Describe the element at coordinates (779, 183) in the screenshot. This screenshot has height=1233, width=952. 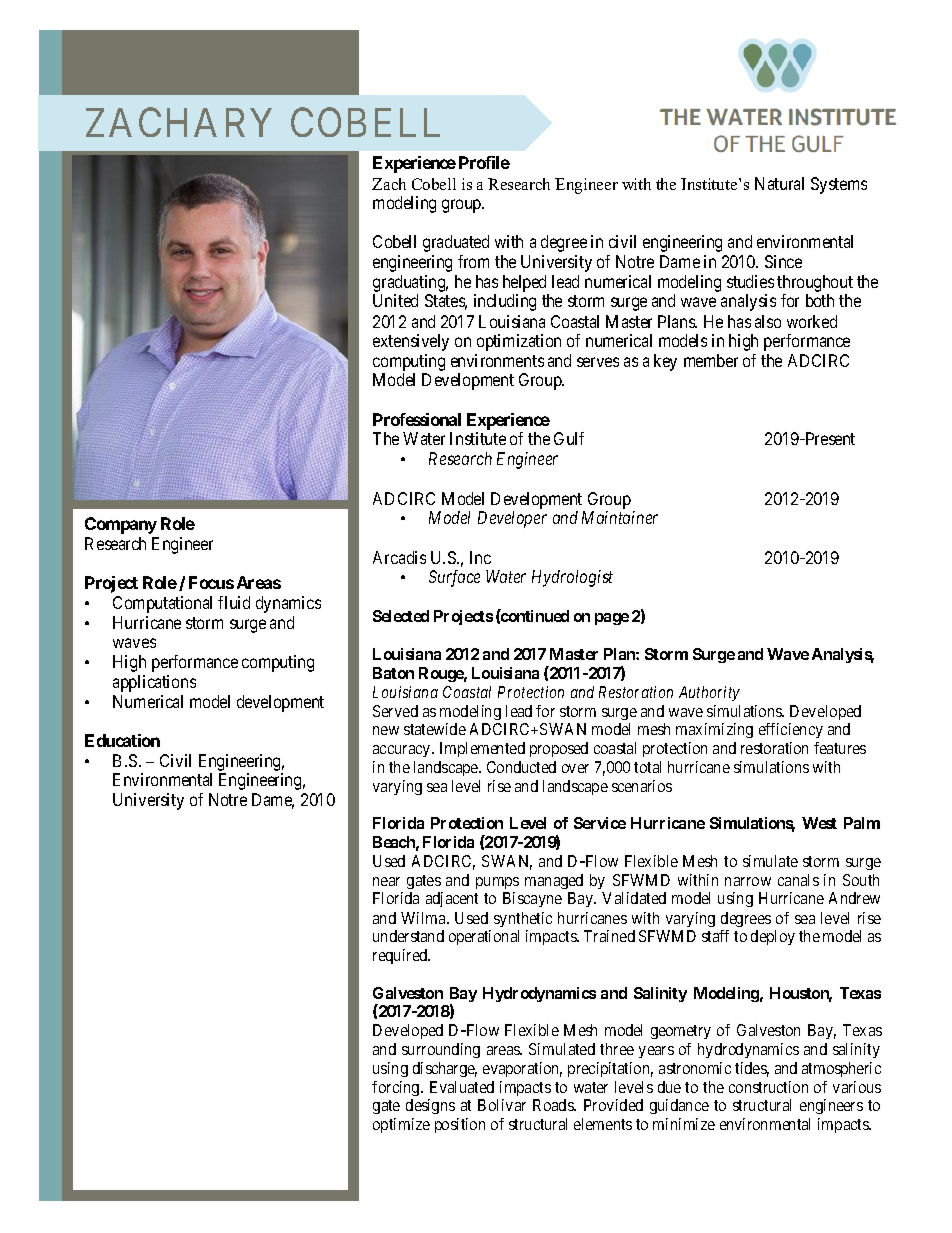
I see `Natural` at that location.
